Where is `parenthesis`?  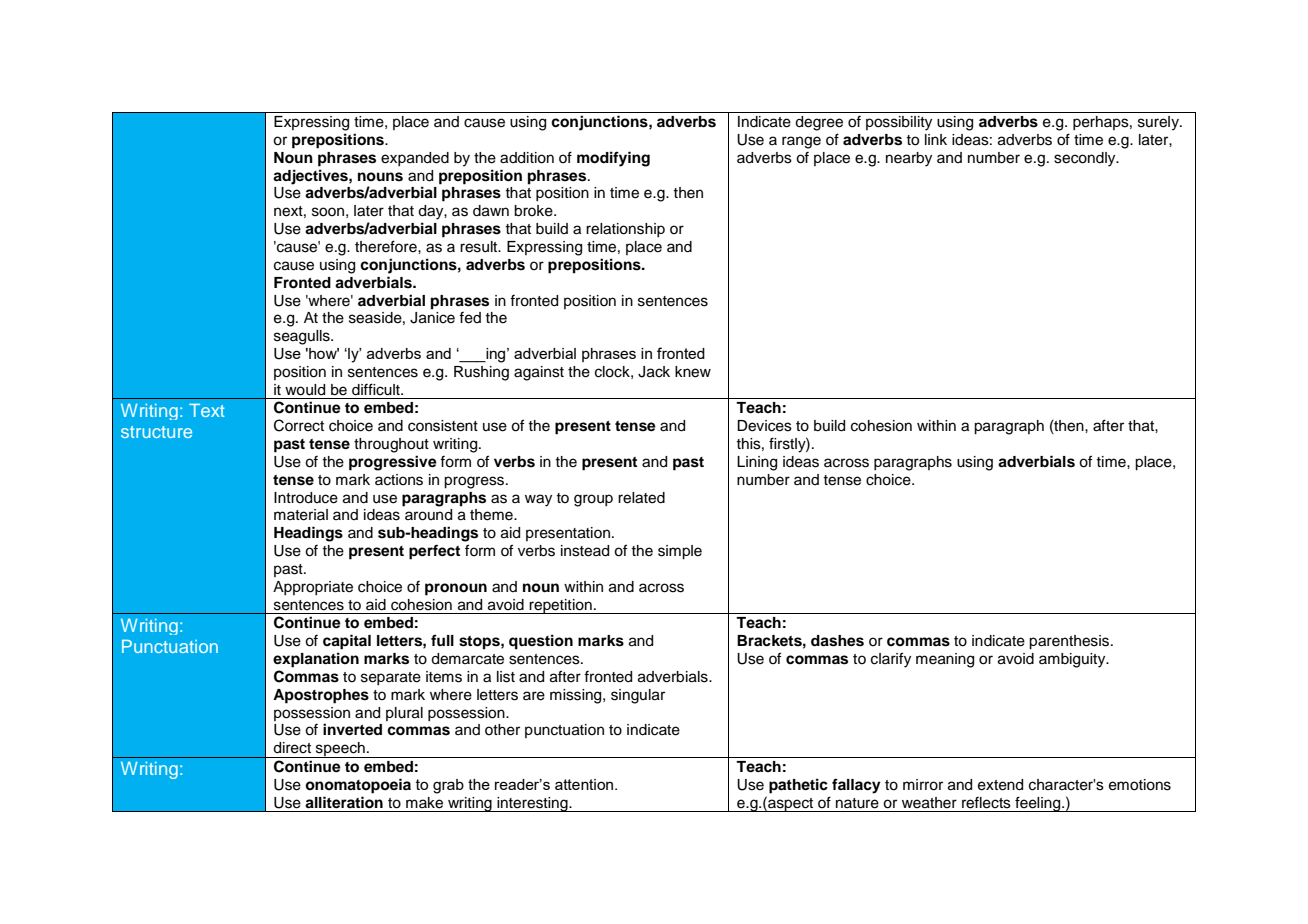 parenthesis is located at coordinates (1070, 642).
